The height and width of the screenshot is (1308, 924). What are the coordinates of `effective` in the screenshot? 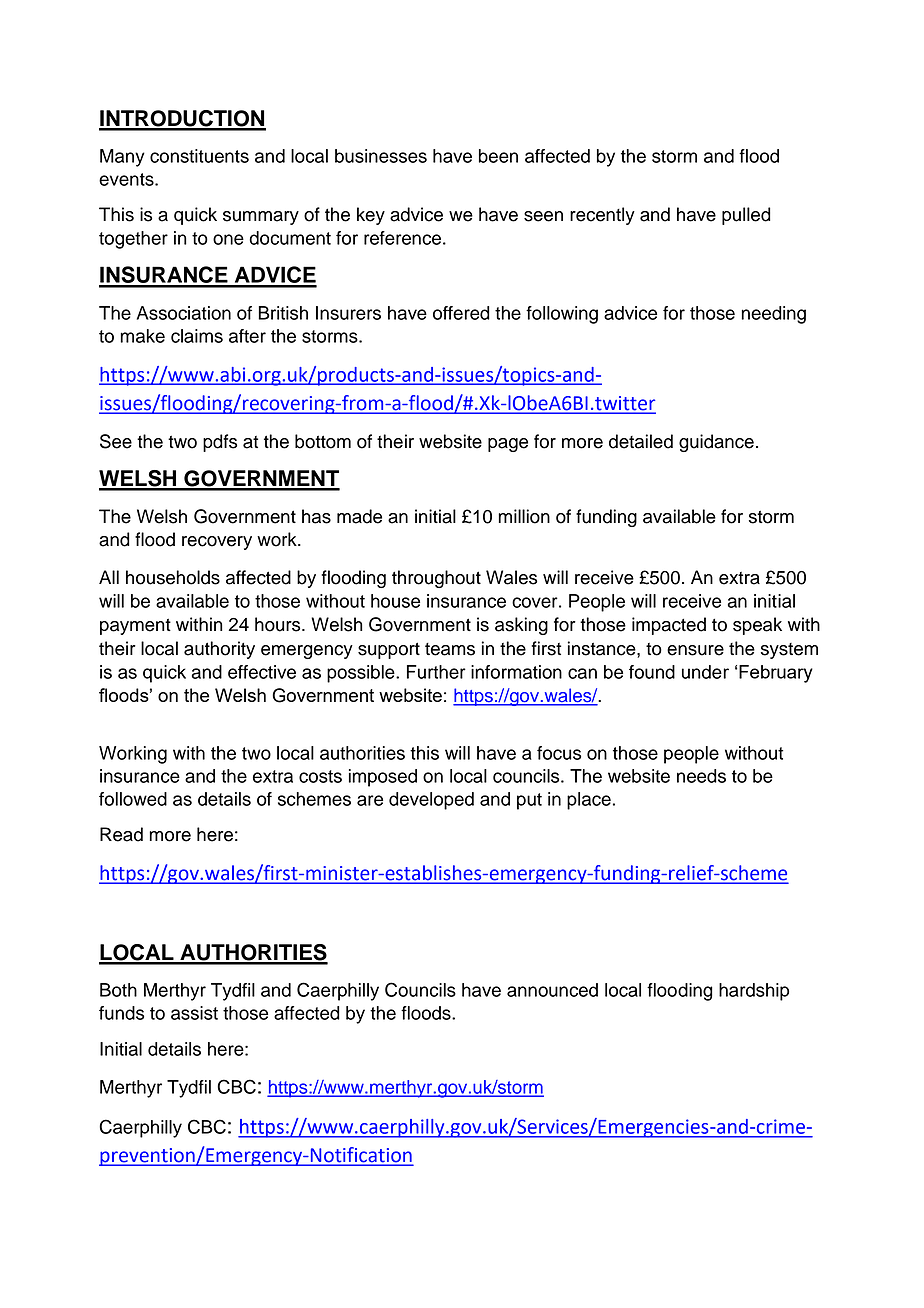 It's located at (262, 672).
